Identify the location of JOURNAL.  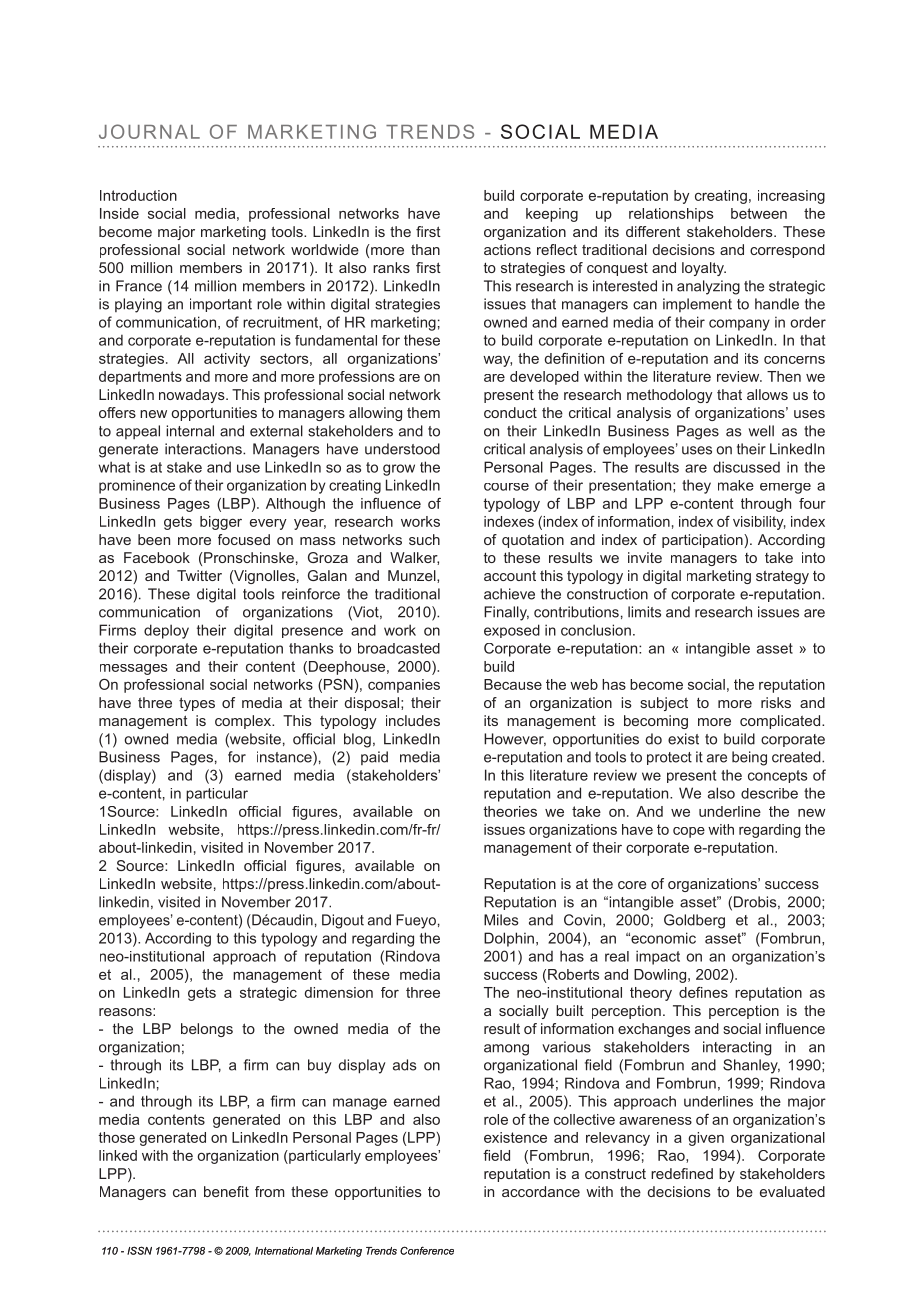
(149, 131).
